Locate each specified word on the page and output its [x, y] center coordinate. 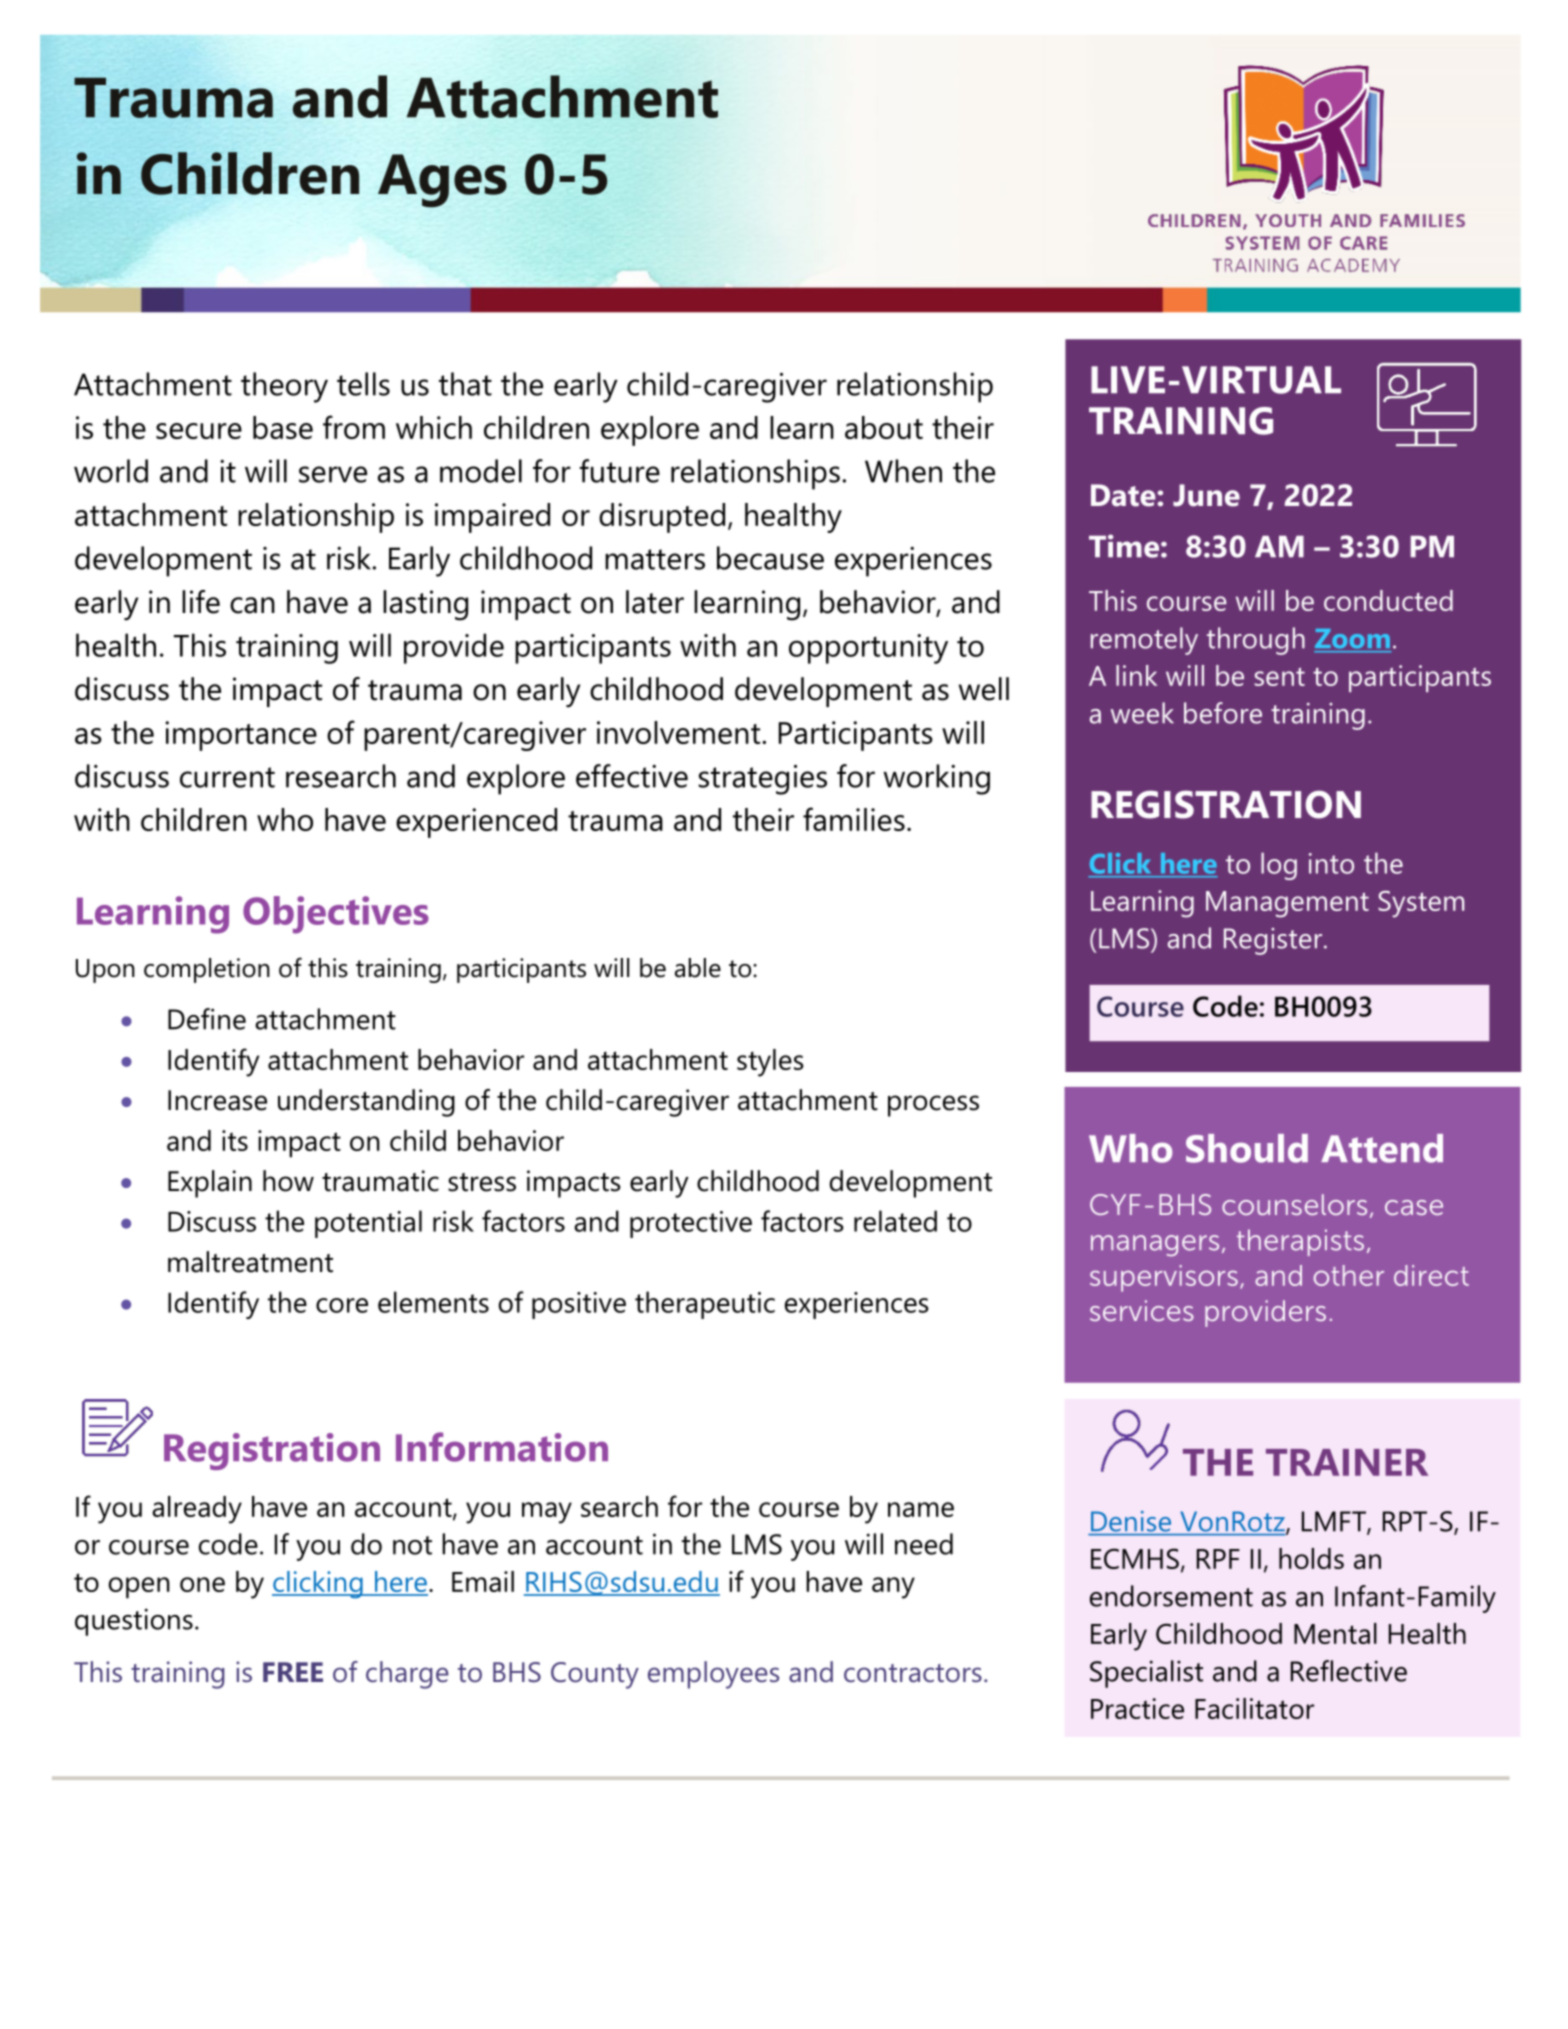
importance [241, 736]
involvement [680, 732]
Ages [442, 181]
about [884, 427]
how [288, 1181]
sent [1279, 676]
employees [713, 1675]
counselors [1294, 1204]
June [1206, 495]
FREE [293, 1672]
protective [691, 1224]
